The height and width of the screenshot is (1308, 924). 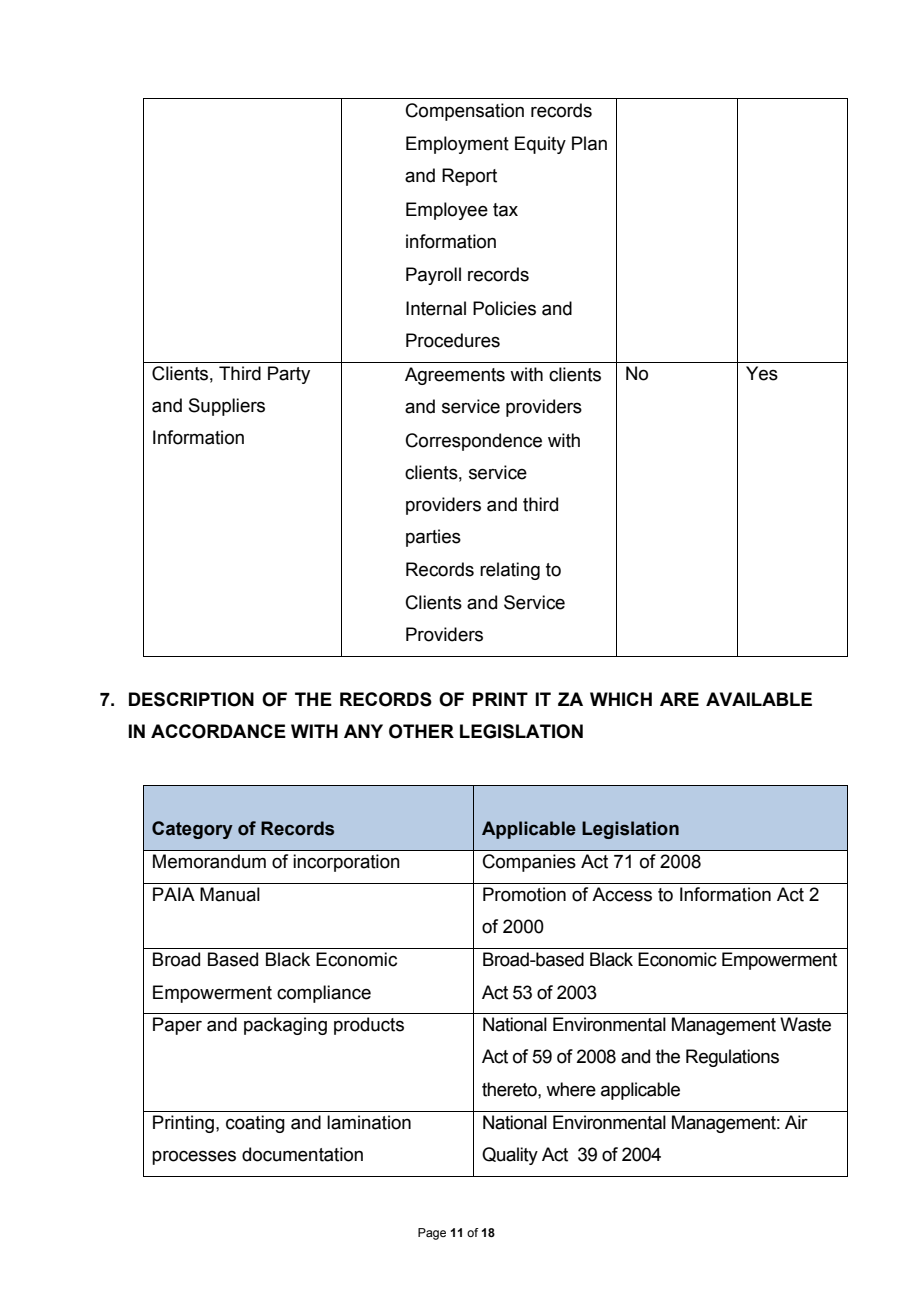 I want to click on Yes, so click(x=762, y=373).
